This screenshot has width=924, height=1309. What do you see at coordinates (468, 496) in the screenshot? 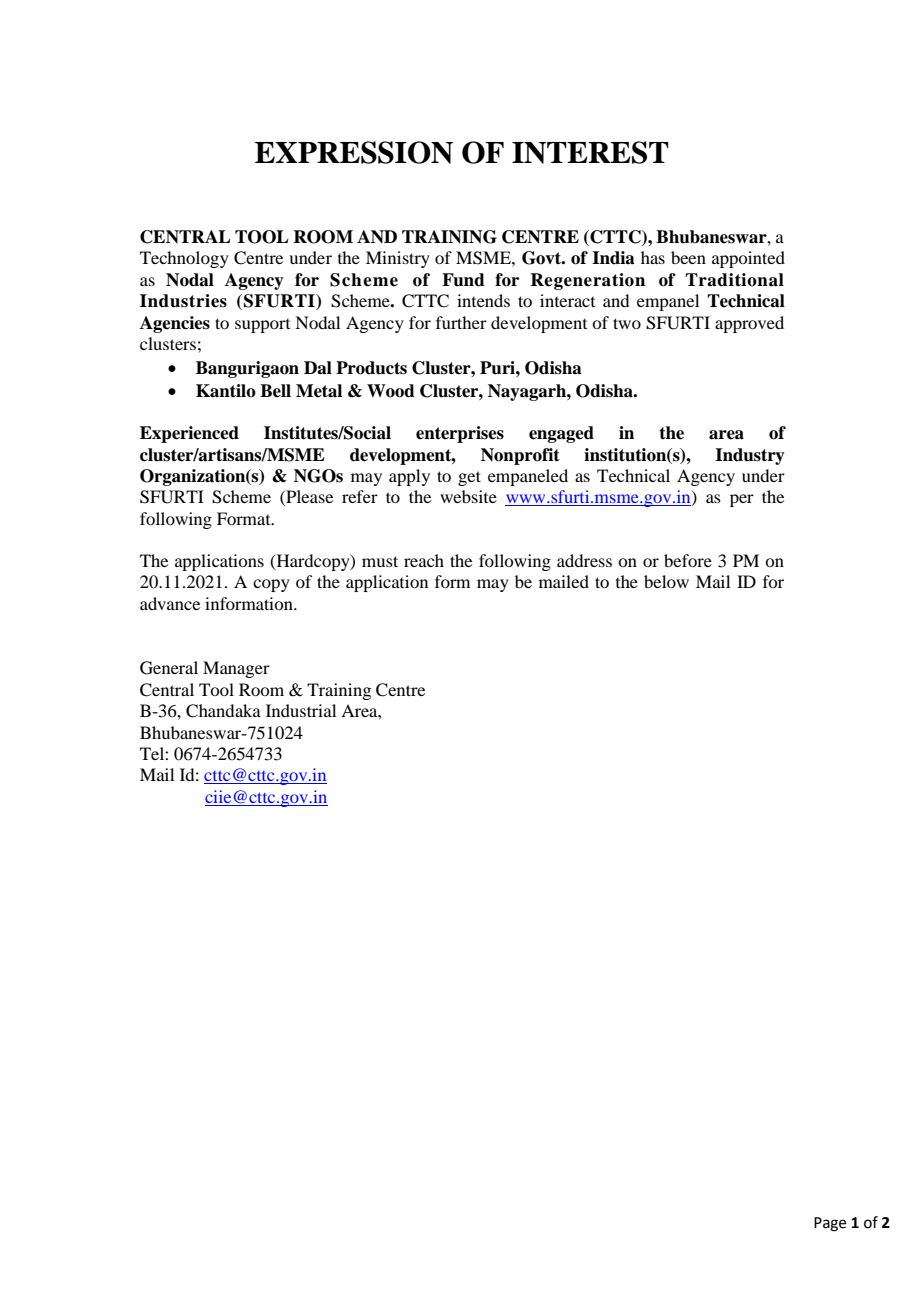
I see `website` at bounding box center [468, 496].
